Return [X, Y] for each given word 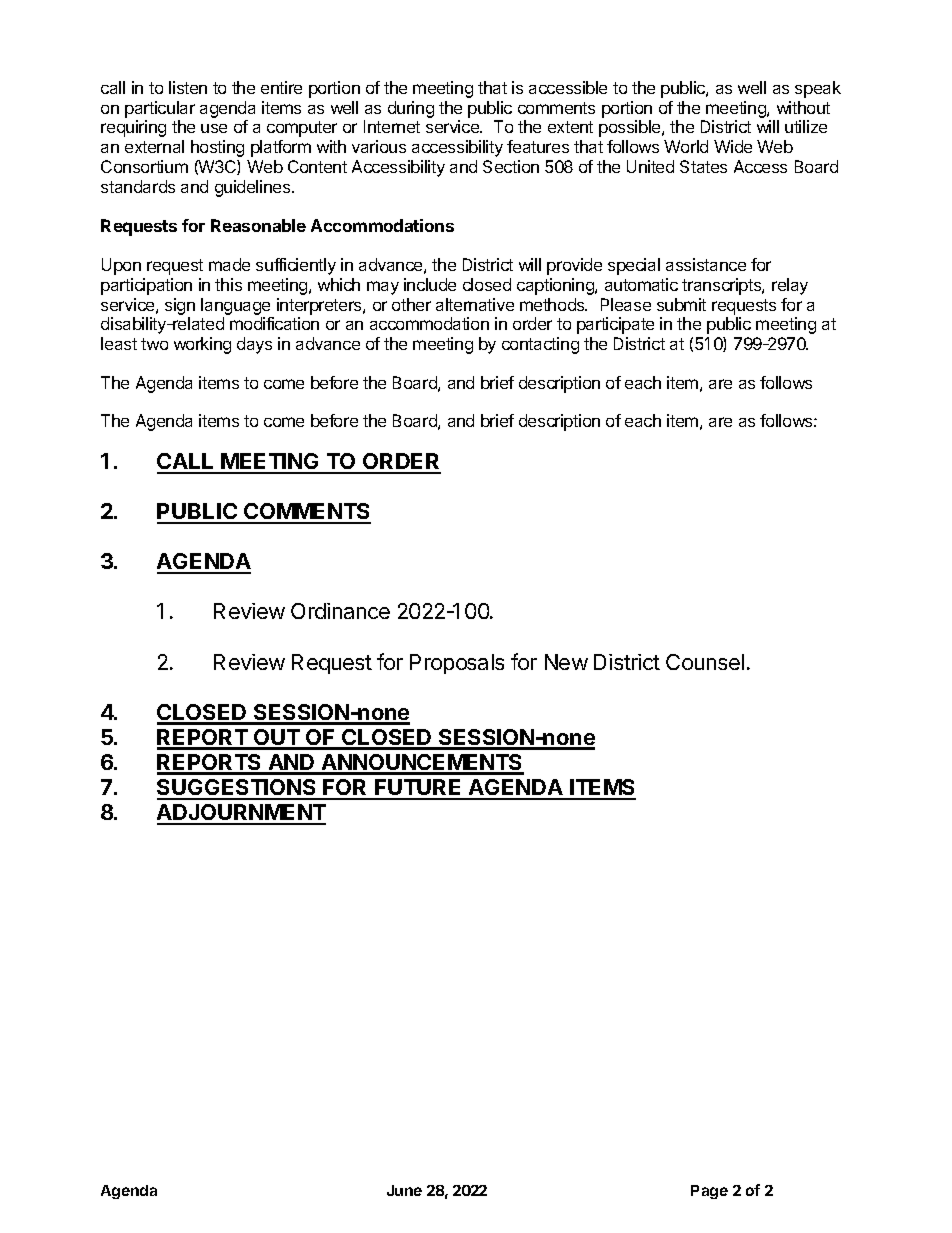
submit [681, 304]
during [411, 109]
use [214, 128]
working [202, 345]
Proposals [457, 664]
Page [709, 1192]
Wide [733, 146]
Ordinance [340, 611]
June [404, 1190]
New [566, 662]
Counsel [705, 662]
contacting [540, 345]
